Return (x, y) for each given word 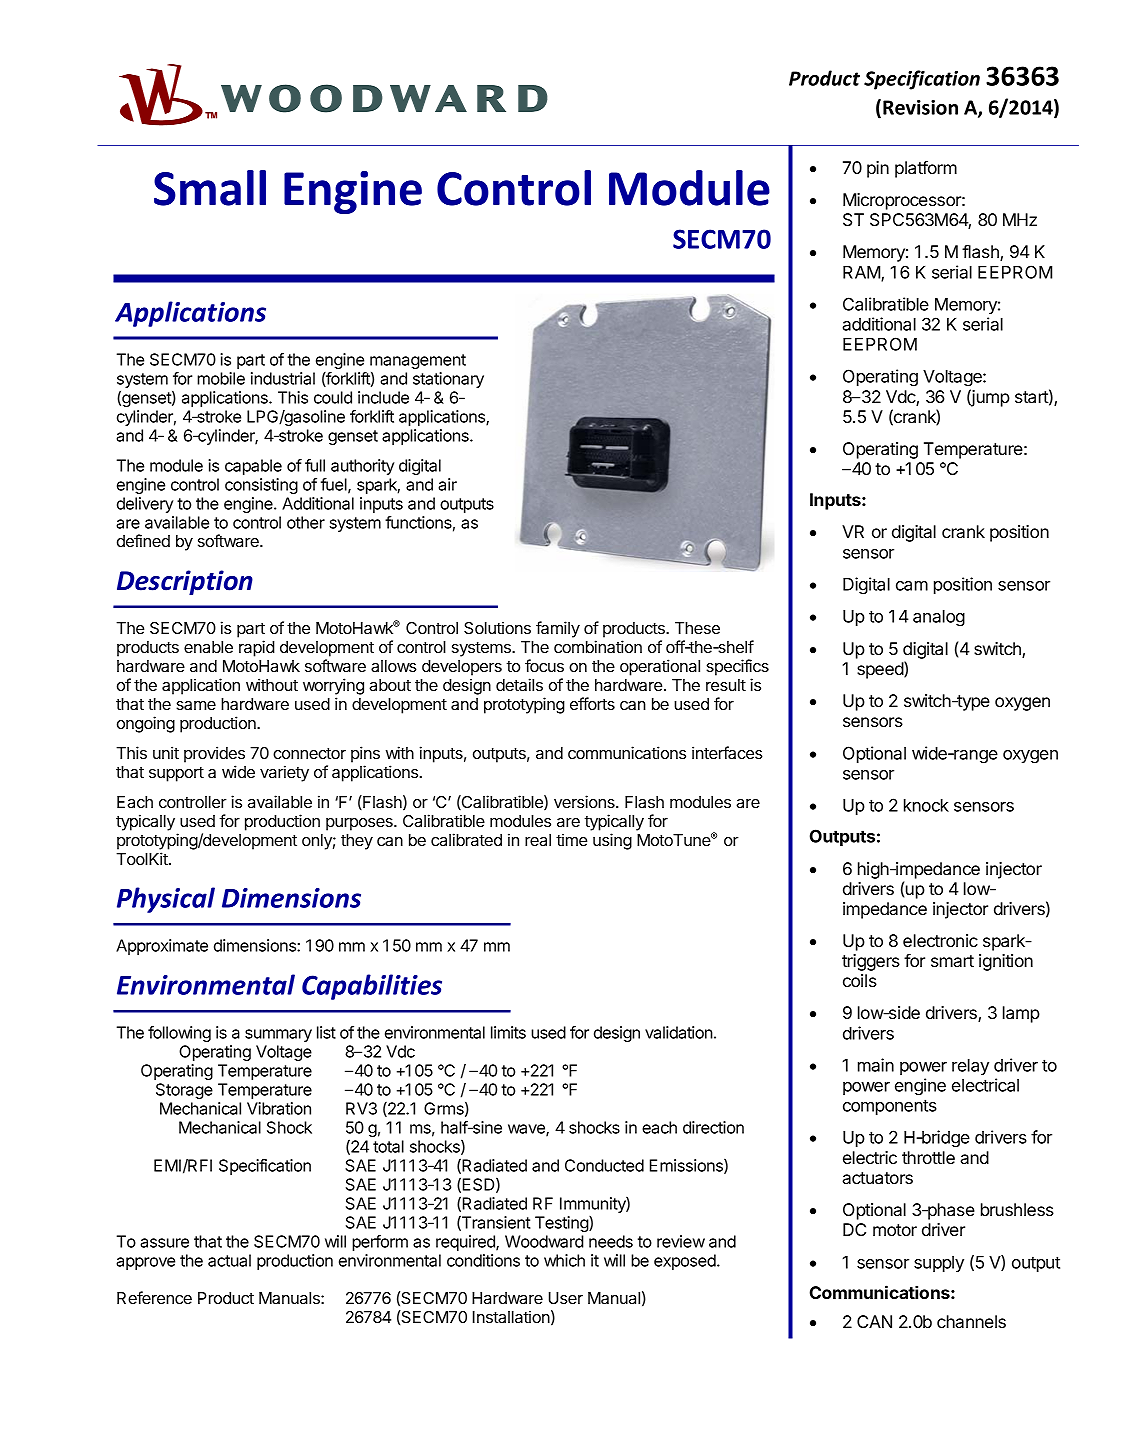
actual (229, 1260)
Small (210, 188)
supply (939, 1264)
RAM (862, 273)
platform (926, 169)
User (566, 1298)
